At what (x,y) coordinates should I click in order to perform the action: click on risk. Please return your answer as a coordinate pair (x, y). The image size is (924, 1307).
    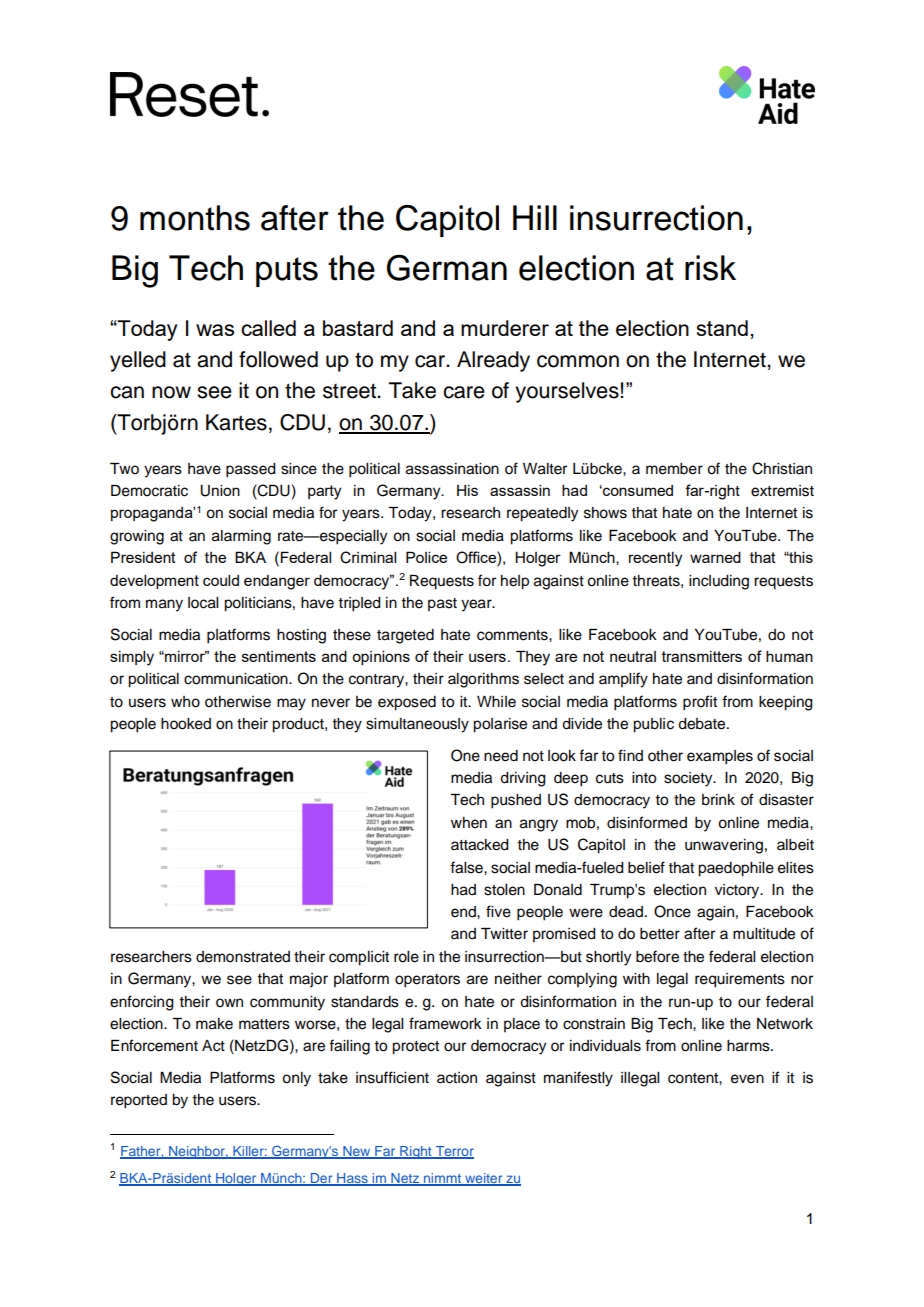
    Looking at the image, I should click on (710, 268).
